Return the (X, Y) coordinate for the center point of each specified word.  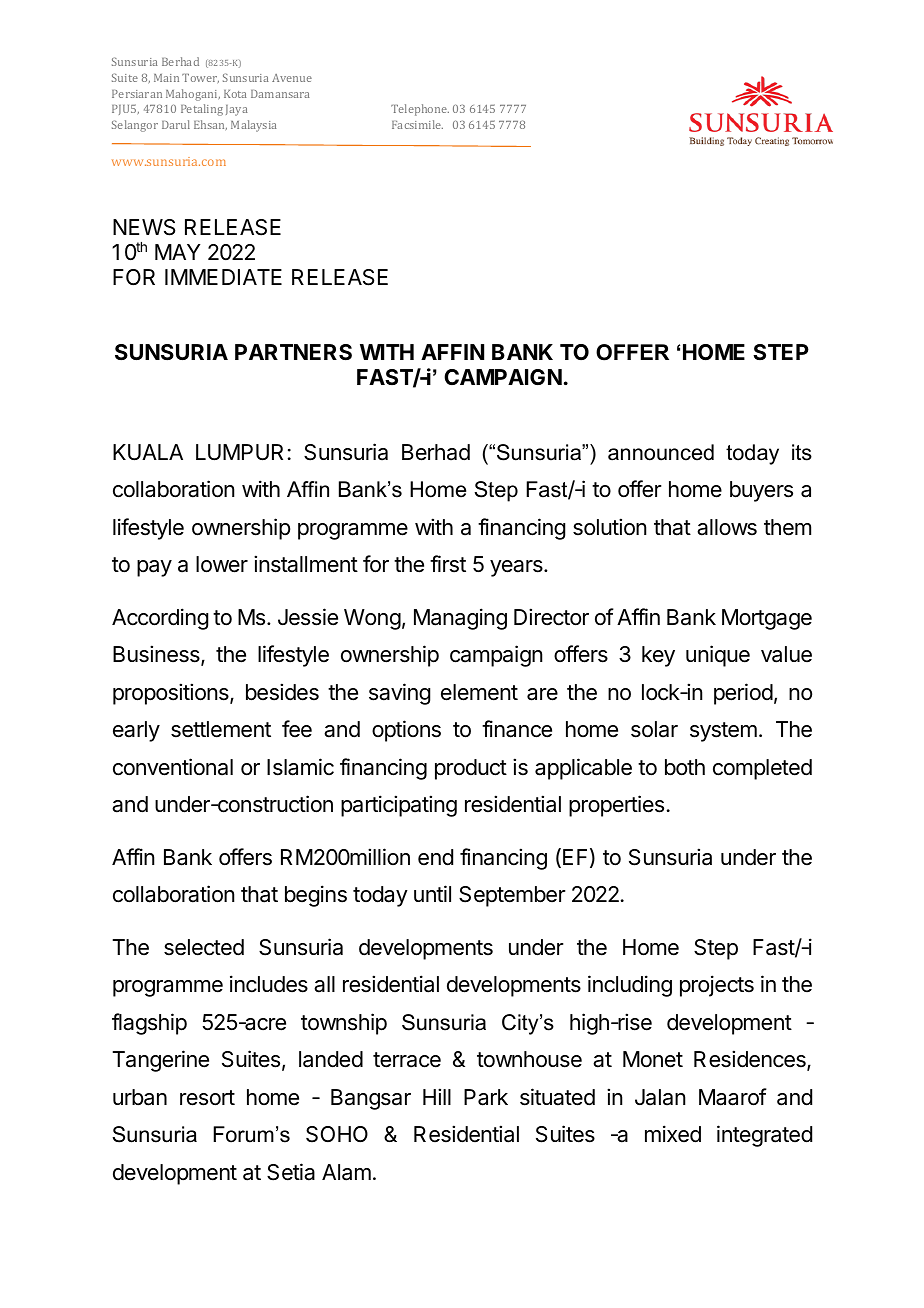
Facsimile (417, 124)
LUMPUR (239, 452)
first (448, 564)
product (471, 769)
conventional (173, 767)
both (685, 767)
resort (207, 1098)
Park (486, 1097)
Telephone (420, 110)
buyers (761, 491)
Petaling (202, 110)
